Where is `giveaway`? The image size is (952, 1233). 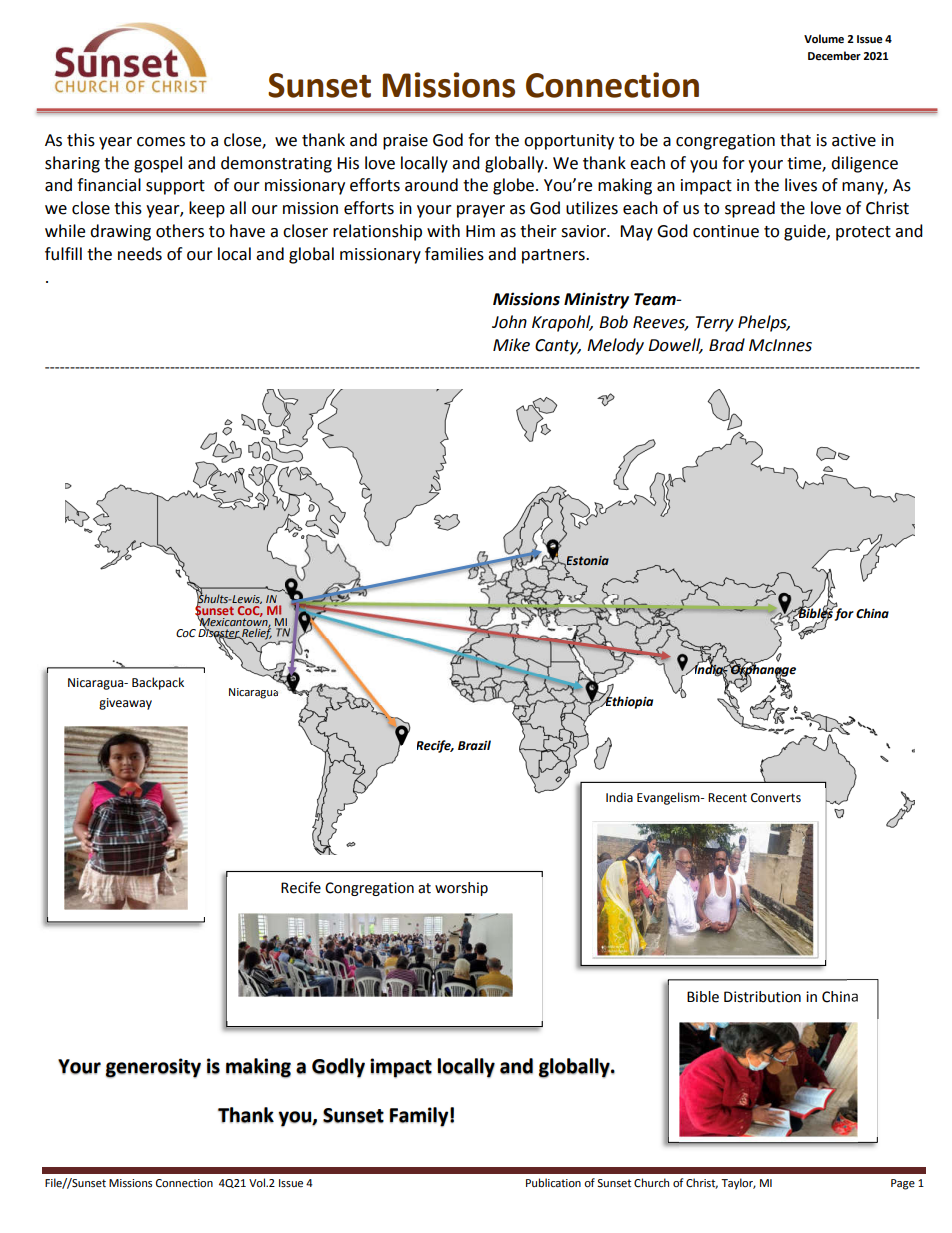
giveaway is located at coordinates (125, 704).
